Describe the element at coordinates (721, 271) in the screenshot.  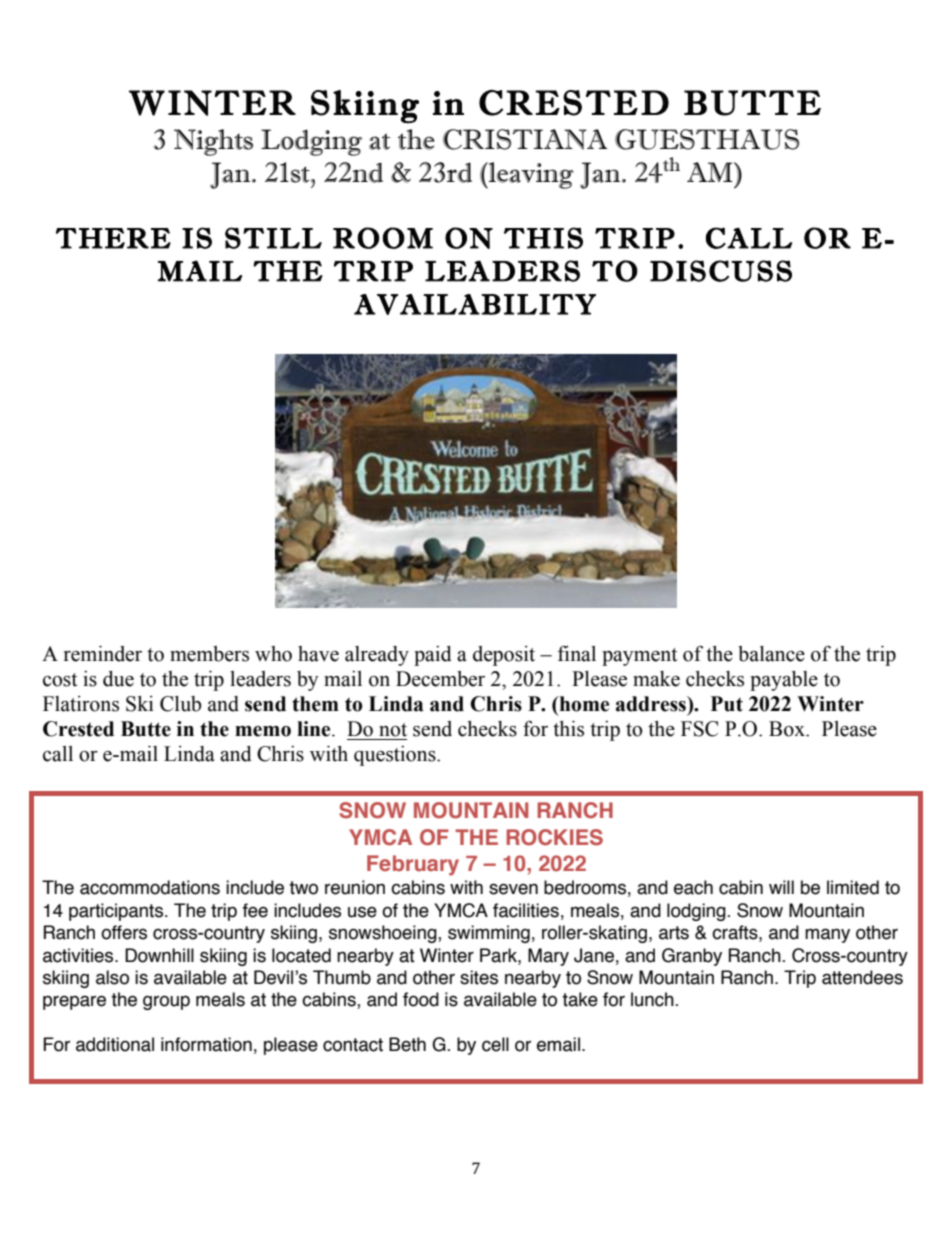
I see `DISCUSS` at that location.
